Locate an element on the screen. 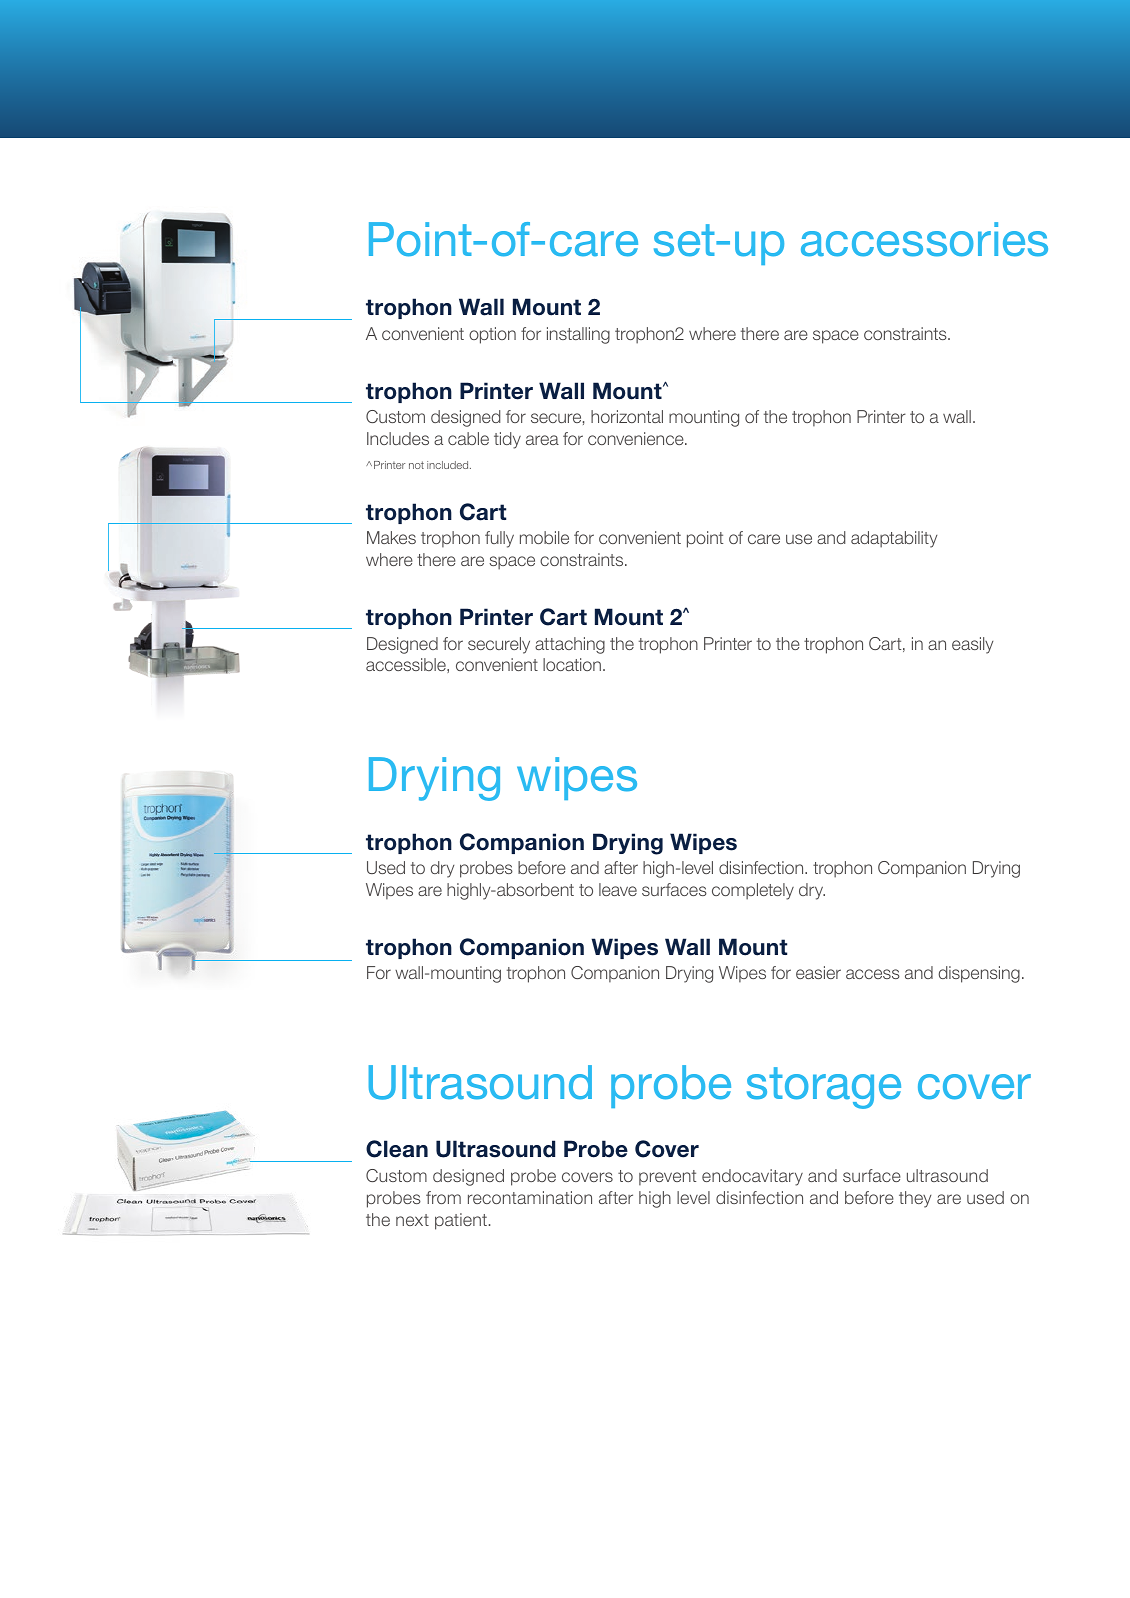 This screenshot has height=1598, width=1130. location is located at coordinates (573, 664).
